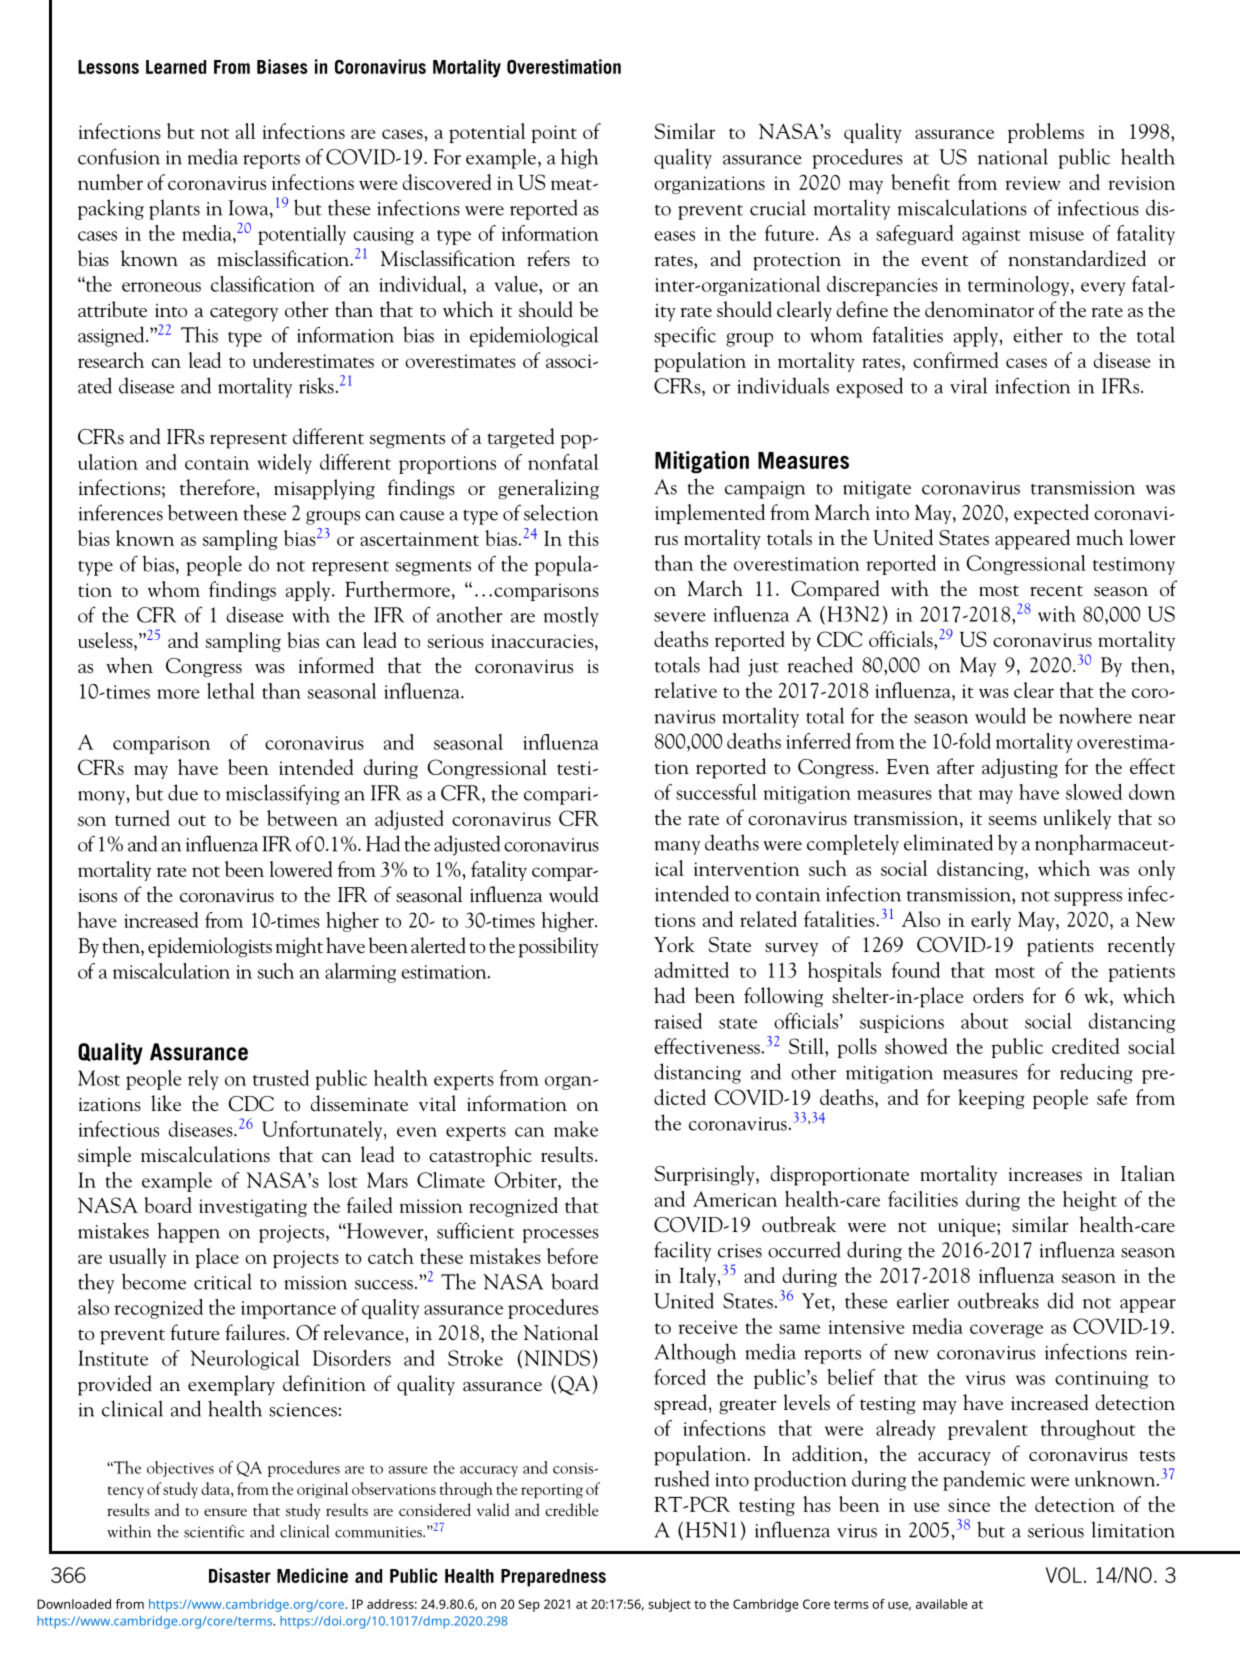  I want to click on Learned, so click(176, 67).
